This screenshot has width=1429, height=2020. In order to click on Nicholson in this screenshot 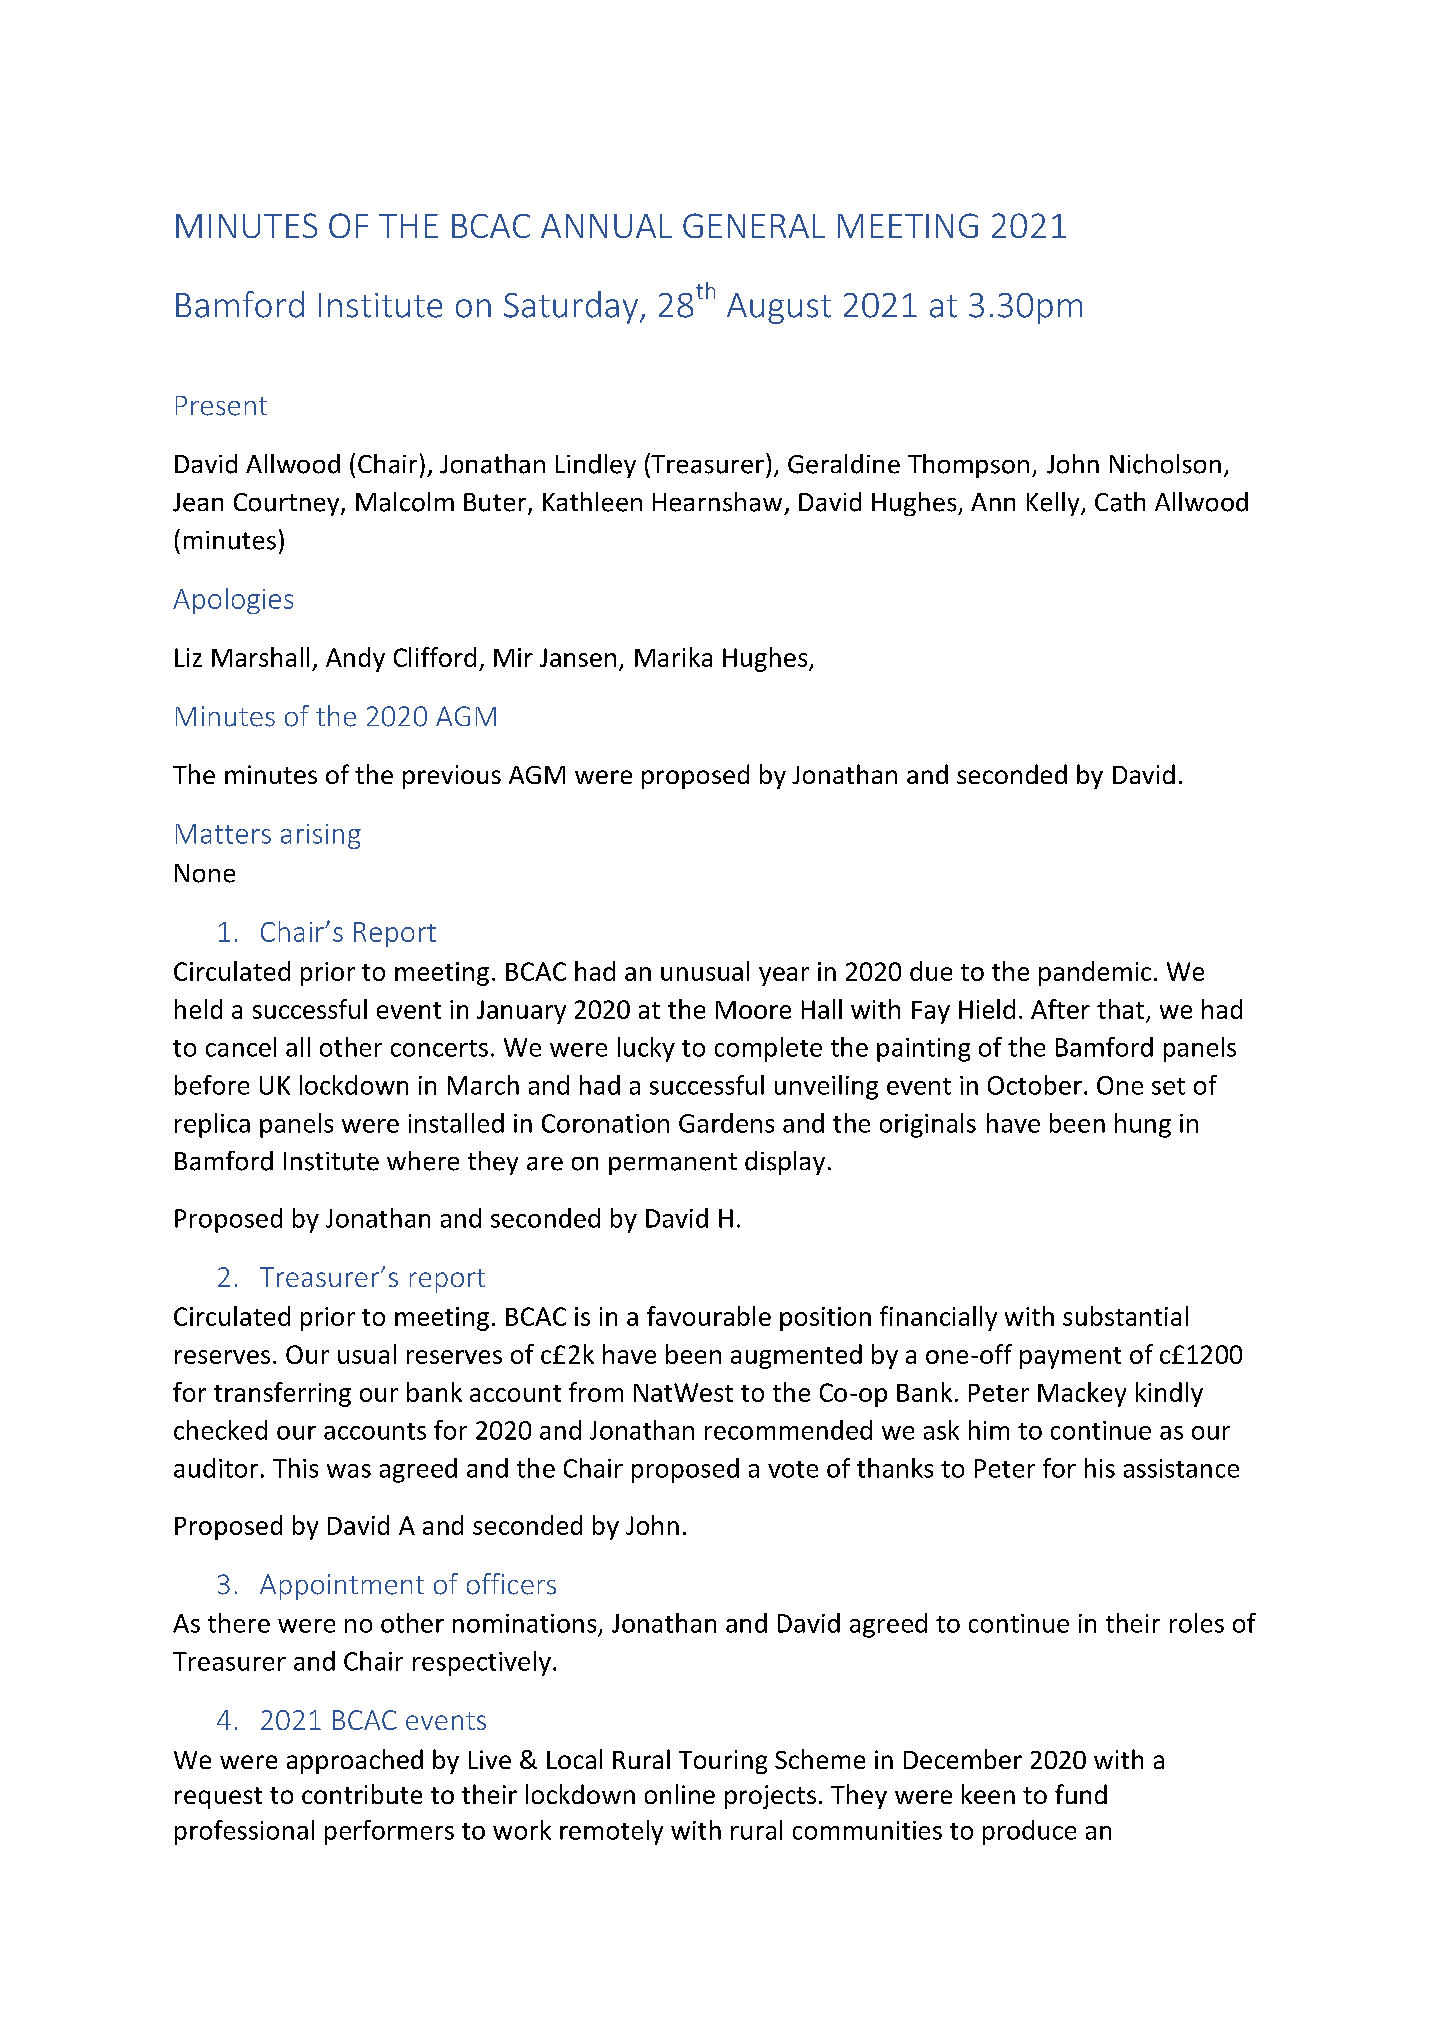, I will do `click(1165, 464)`.
